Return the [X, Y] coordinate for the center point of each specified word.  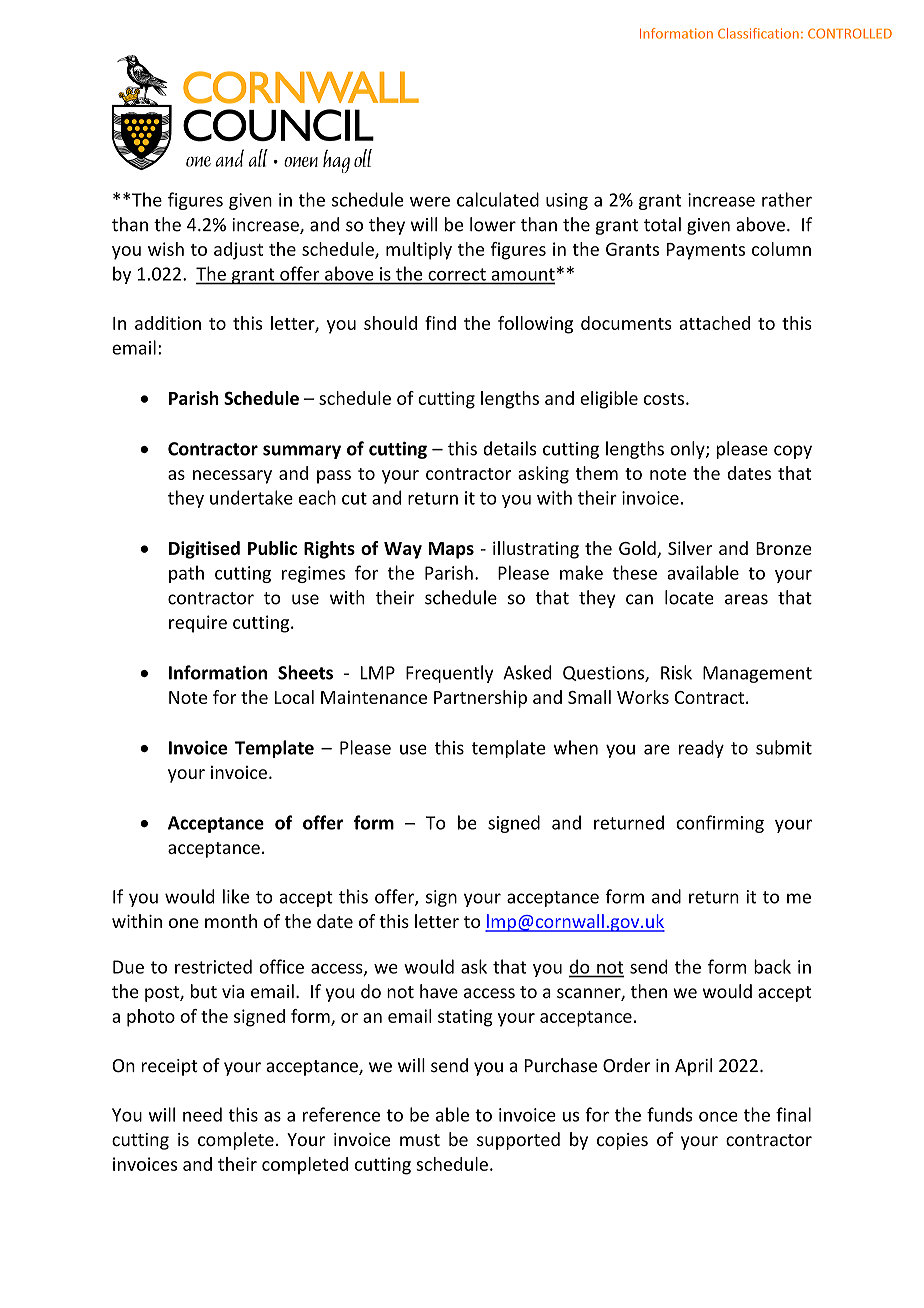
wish [166, 249]
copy [793, 452]
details [510, 448]
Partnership [480, 699]
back [772, 966]
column [781, 249]
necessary [232, 477]
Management [757, 674]
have [439, 991]
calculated [498, 199]
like [236, 896]
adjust [238, 251]
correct [457, 274]
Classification [758, 33]
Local [294, 697]
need [202, 1114]
